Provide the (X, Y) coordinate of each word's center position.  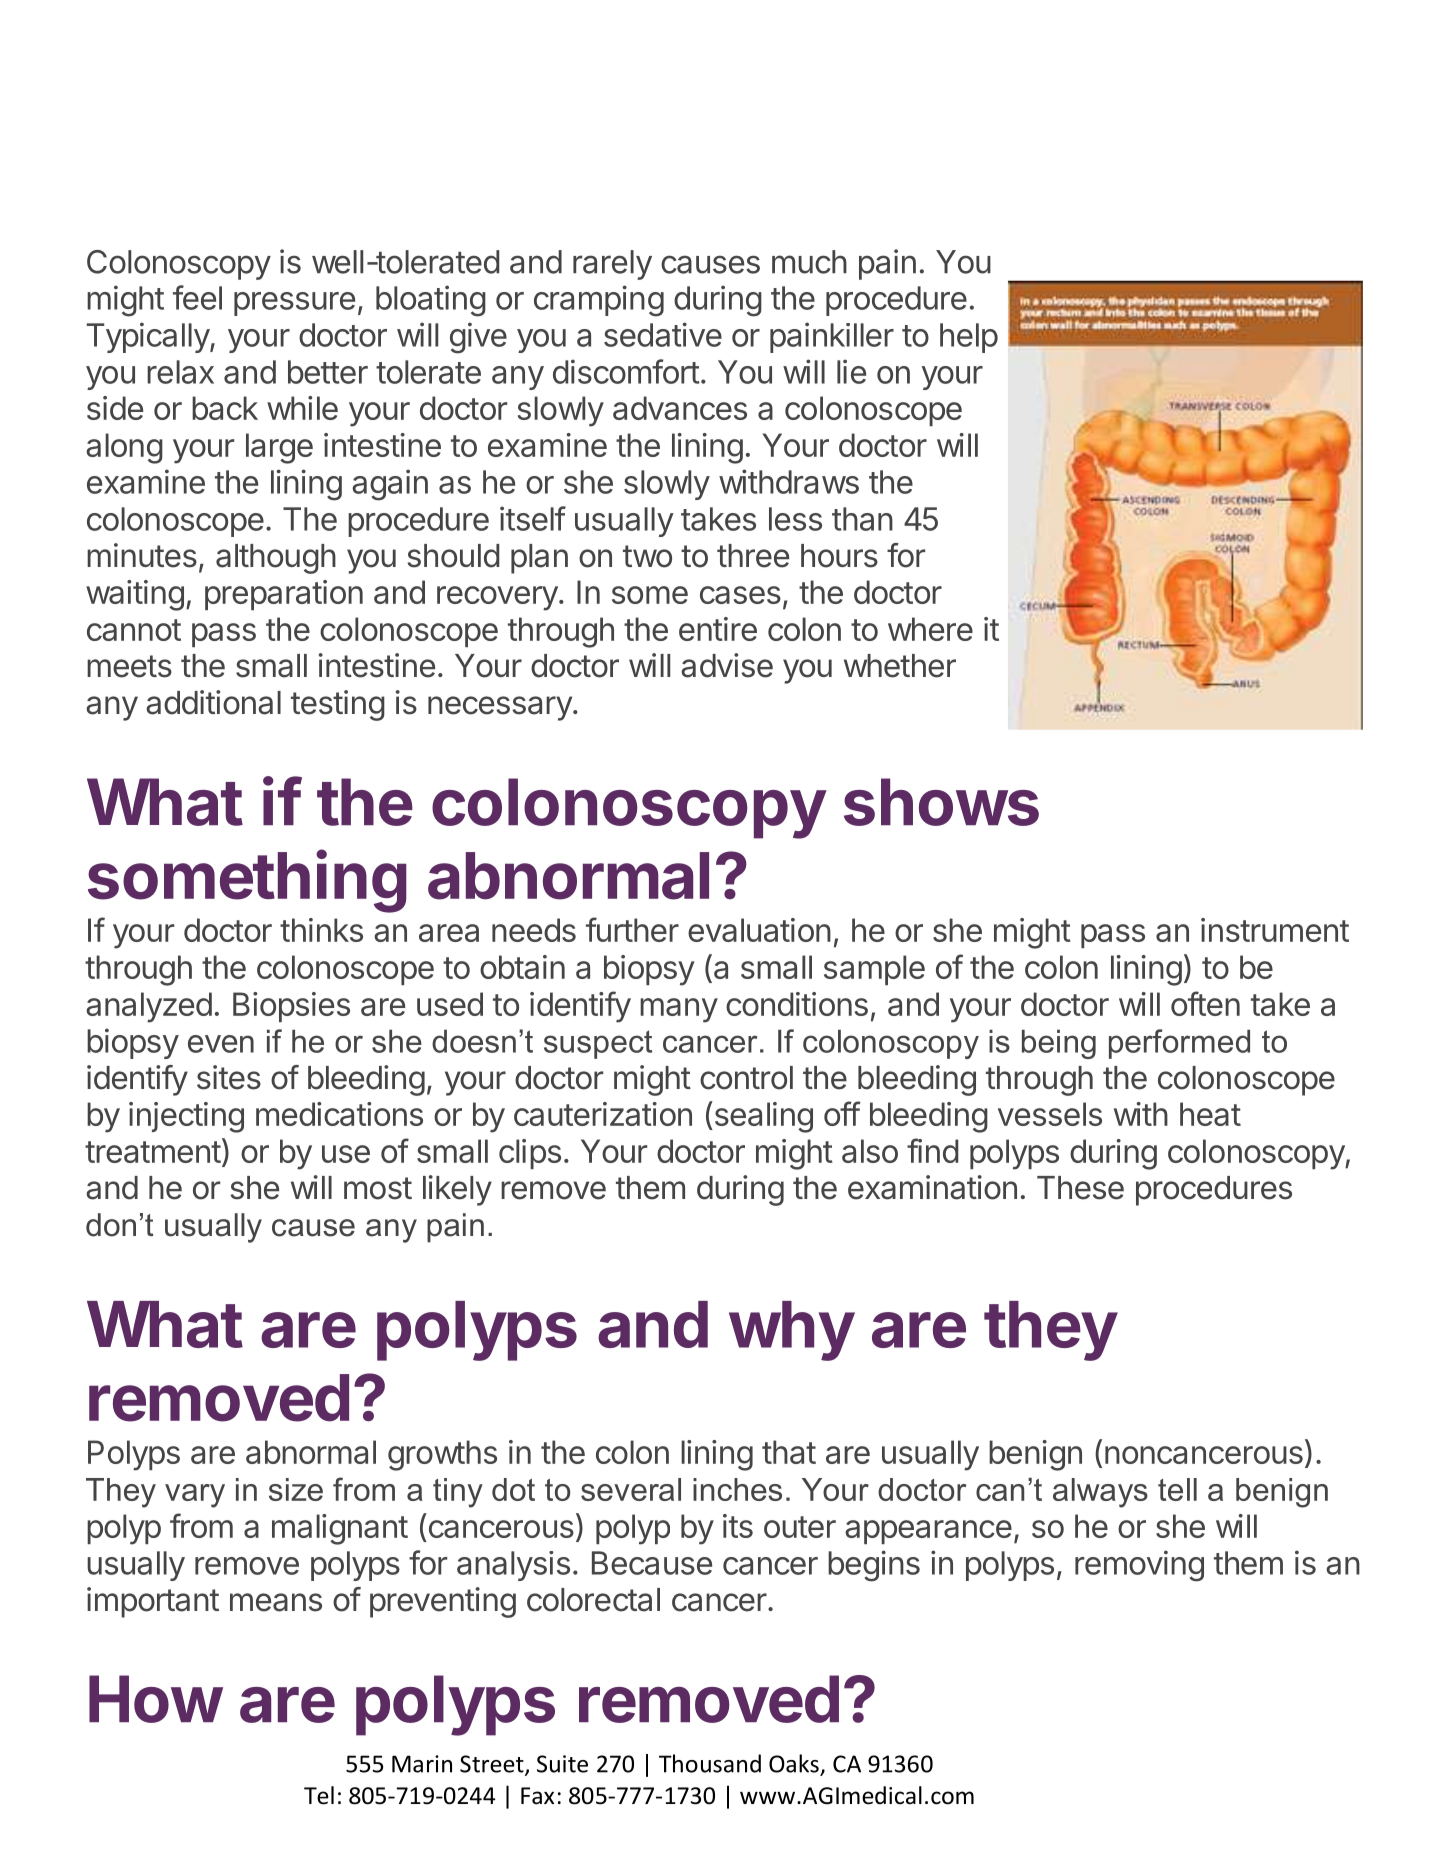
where (930, 629)
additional (213, 702)
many (679, 1010)
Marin (422, 1764)
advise (727, 665)
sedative (663, 334)
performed (1179, 1044)
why (791, 1331)
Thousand (710, 1763)
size (296, 1489)
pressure (294, 304)
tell (1177, 1489)
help (969, 338)
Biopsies (291, 1007)
